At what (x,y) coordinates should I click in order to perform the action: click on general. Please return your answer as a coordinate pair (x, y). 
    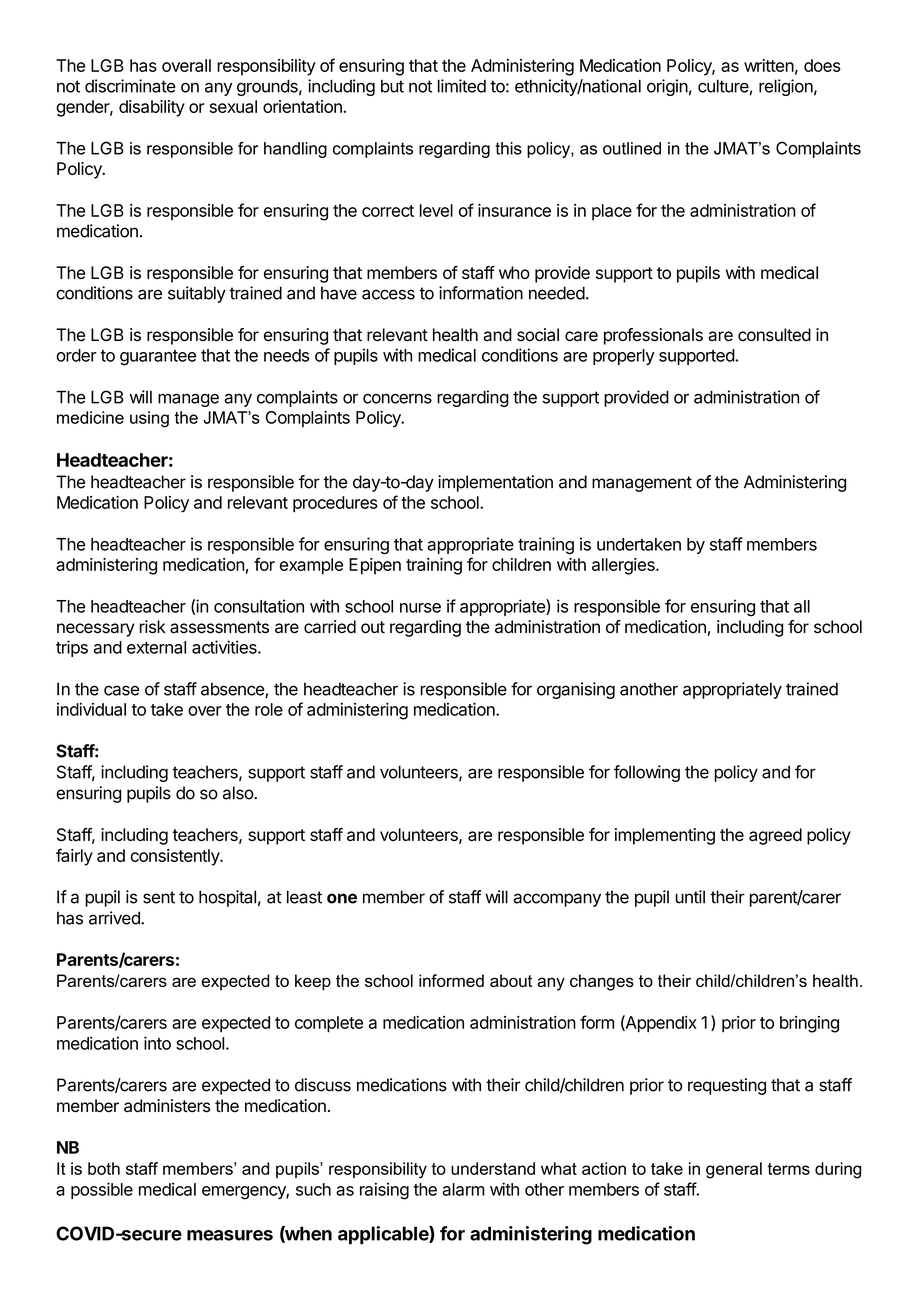
    Looking at the image, I should click on (734, 1170).
